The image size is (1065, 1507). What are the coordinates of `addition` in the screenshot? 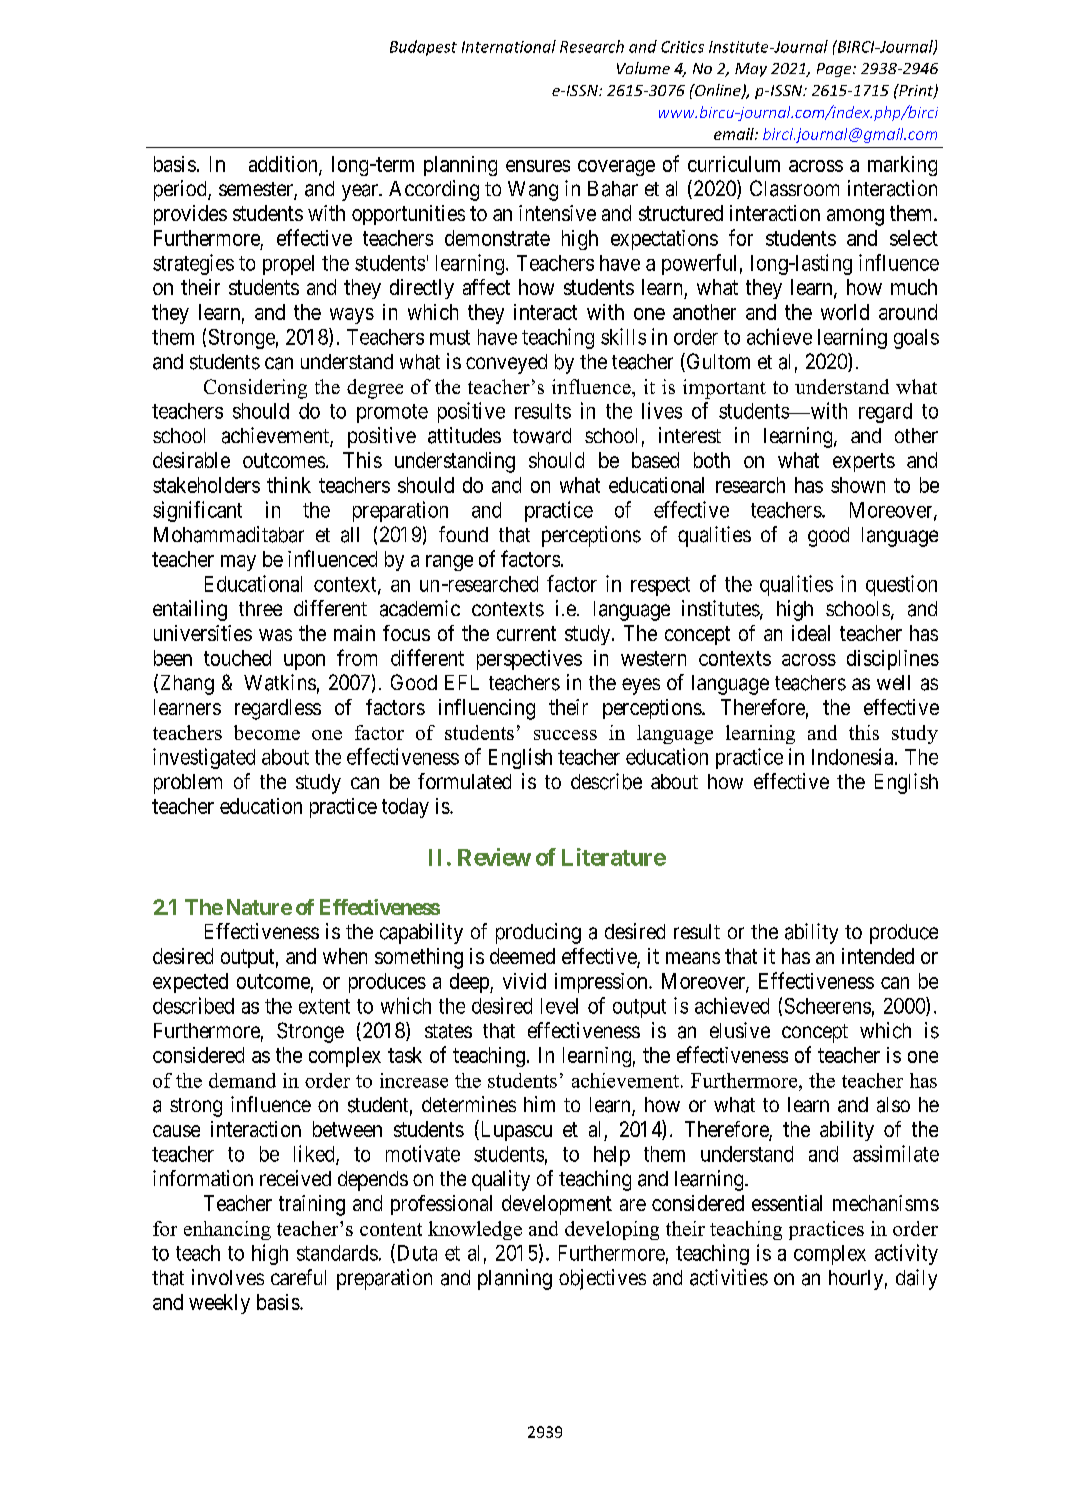 It's located at (284, 165).
